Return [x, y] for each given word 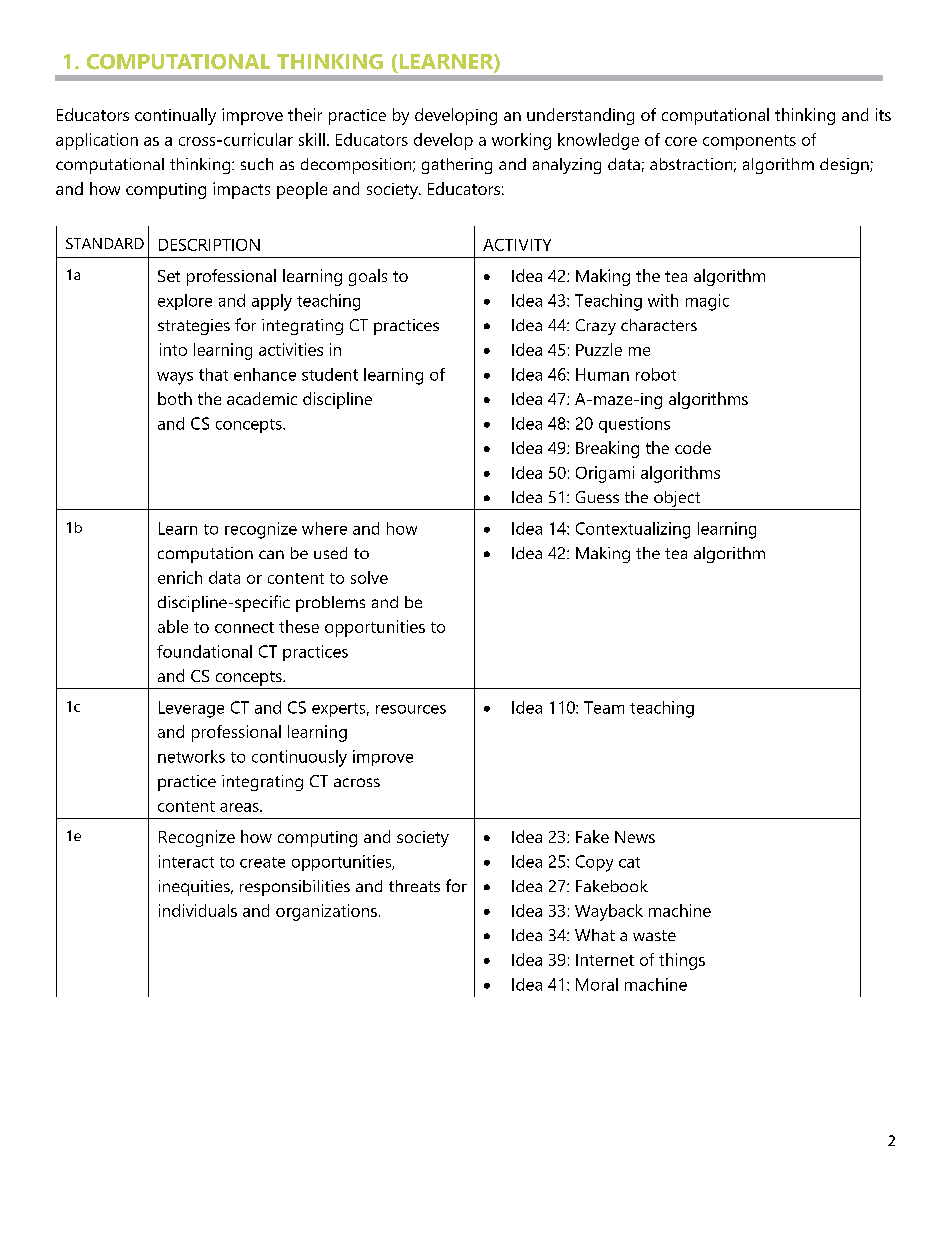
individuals [198, 910]
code [693, 447]
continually [175, 116]
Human [602, 374]
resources [411, 709]
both [175, 398]
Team [604, 707]
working [521, 141]
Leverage [191, 709]
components [749, 142]
